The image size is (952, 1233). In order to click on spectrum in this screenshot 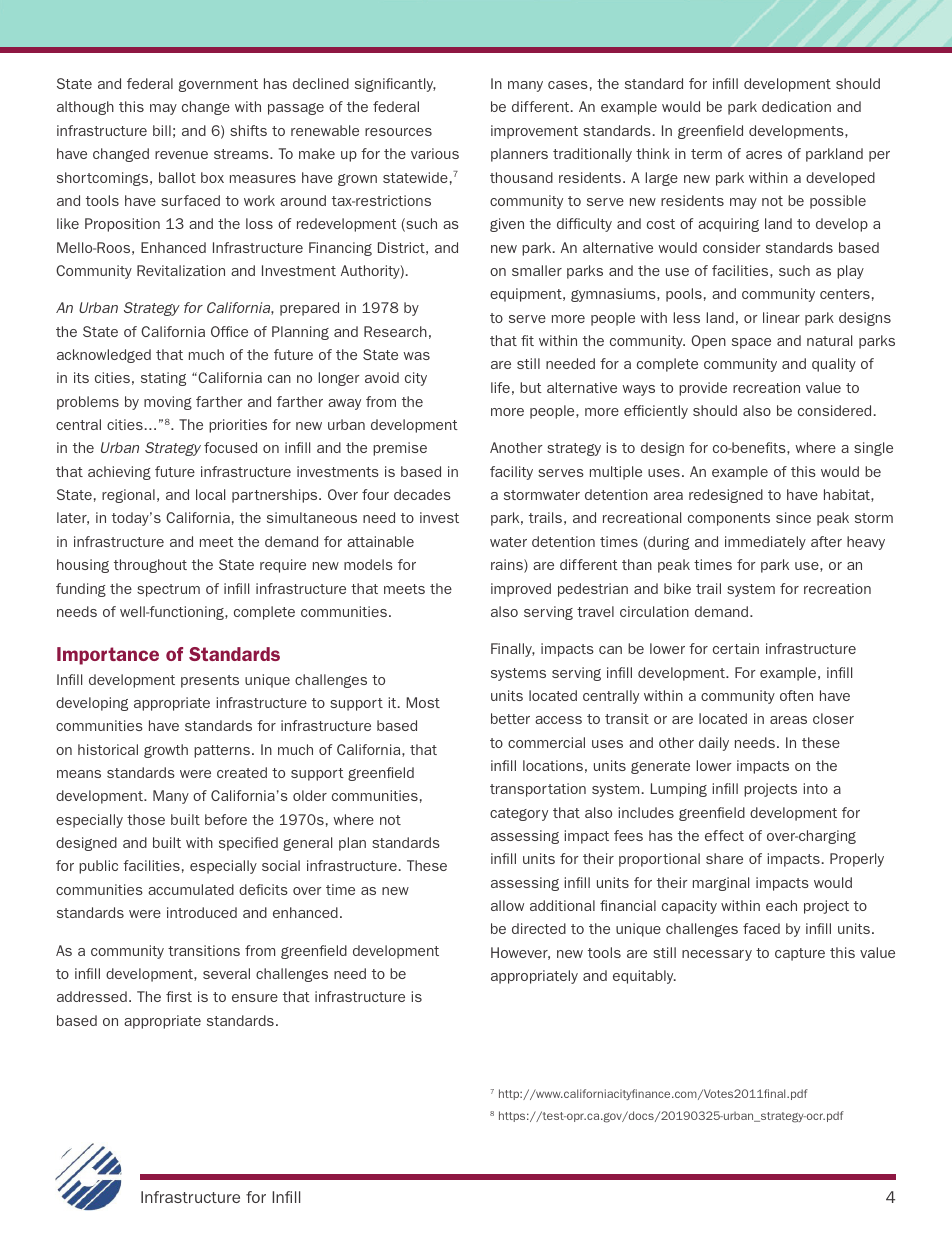, I will do `click(168, 590)`.
